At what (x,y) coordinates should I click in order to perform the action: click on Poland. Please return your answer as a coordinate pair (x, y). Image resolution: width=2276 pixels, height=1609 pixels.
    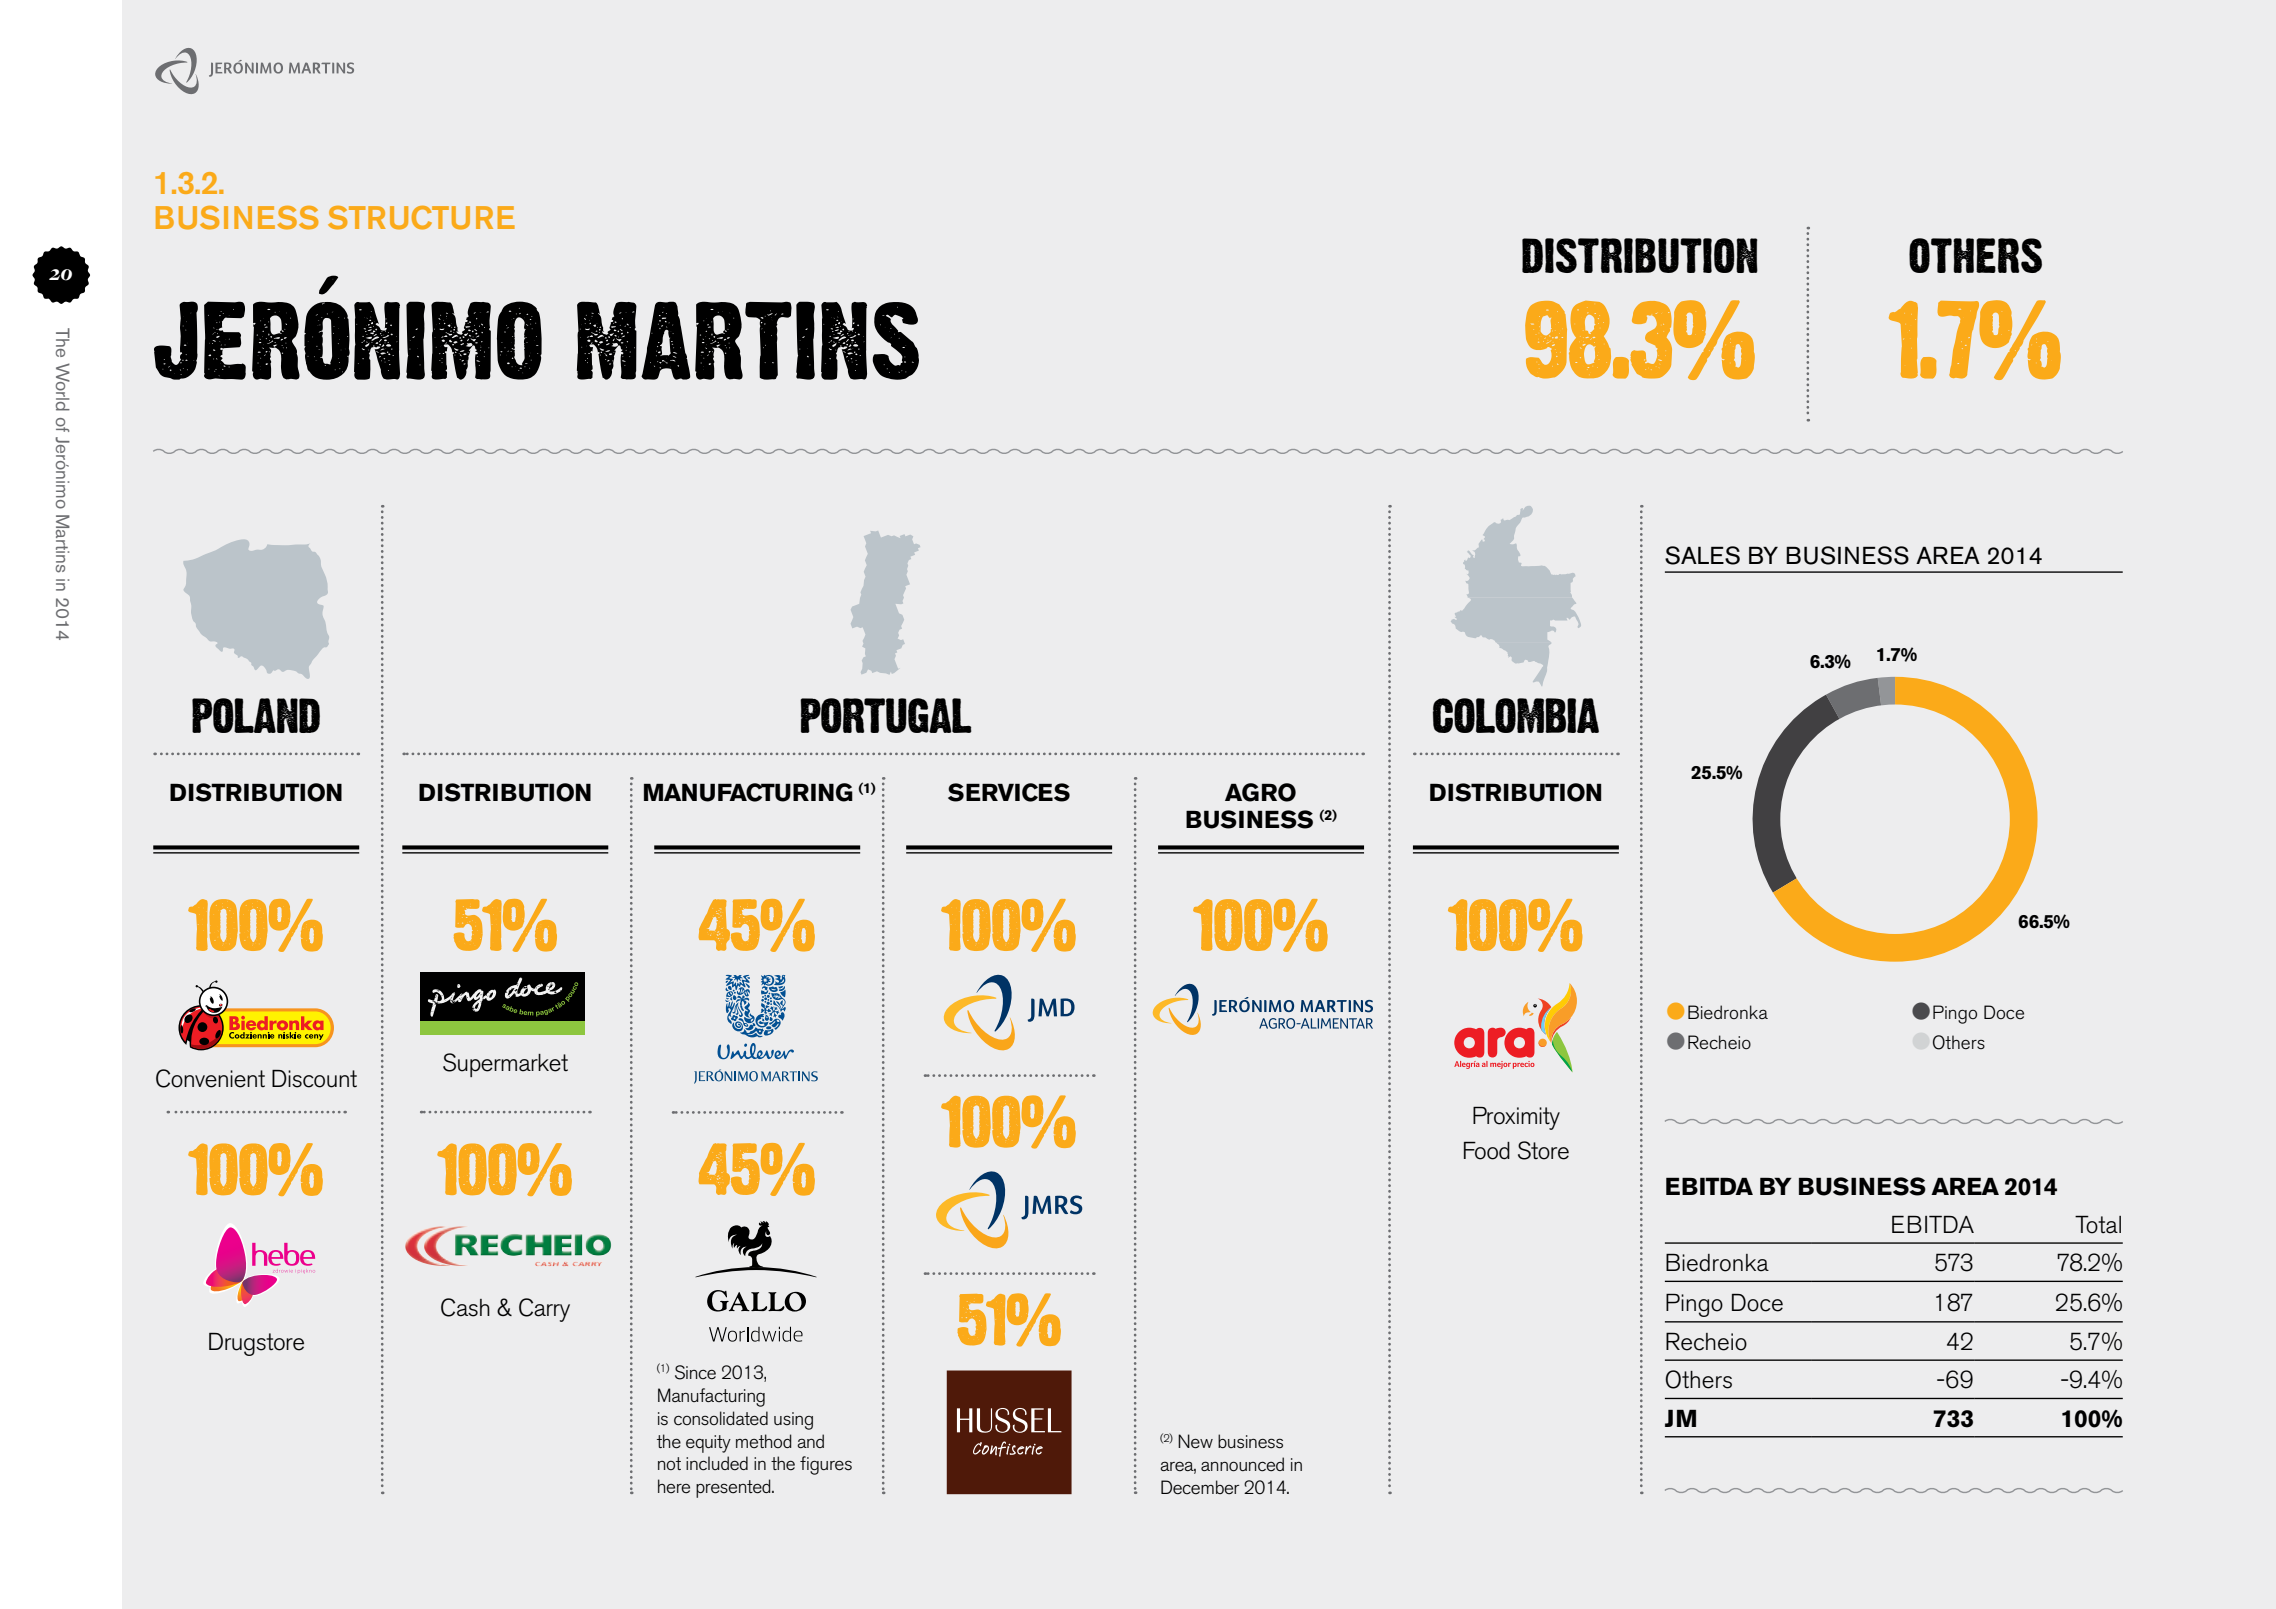
    Looking at the image, I should click on (256, 715).
